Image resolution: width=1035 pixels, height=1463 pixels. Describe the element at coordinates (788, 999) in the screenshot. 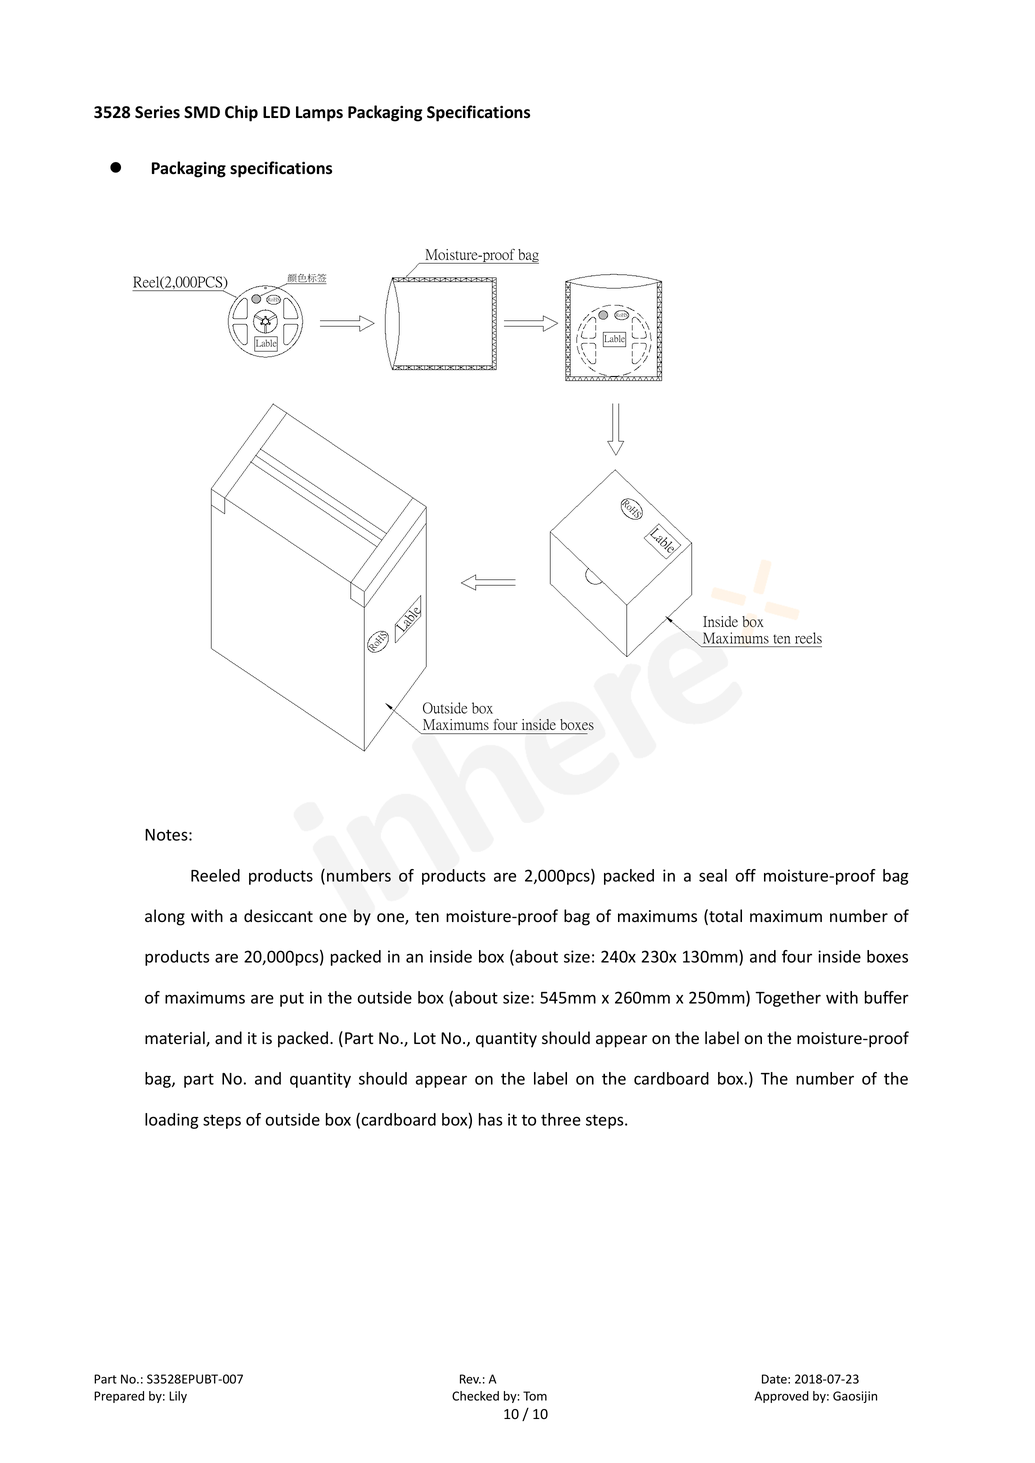

I see `Together` at that location.
